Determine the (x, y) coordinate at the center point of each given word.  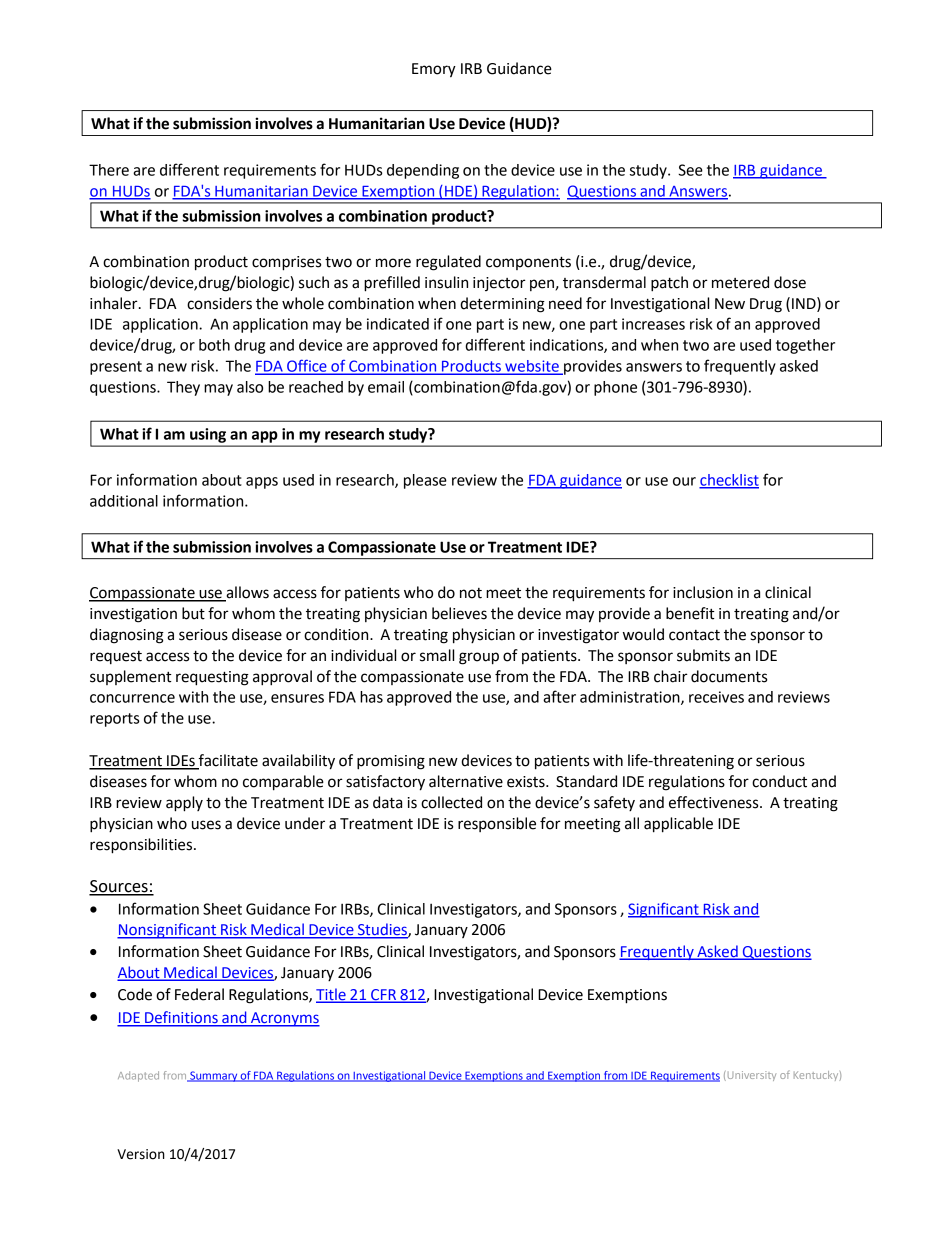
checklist (729, 481)
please (425, 481)
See (690, 170)
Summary (214, 1076)
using (208, 435)
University (750, 1076)
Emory (434, 70)
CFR (383, 996)
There (109, 170)
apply (184, 804)
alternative (466, 781)
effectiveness (715, 802)
